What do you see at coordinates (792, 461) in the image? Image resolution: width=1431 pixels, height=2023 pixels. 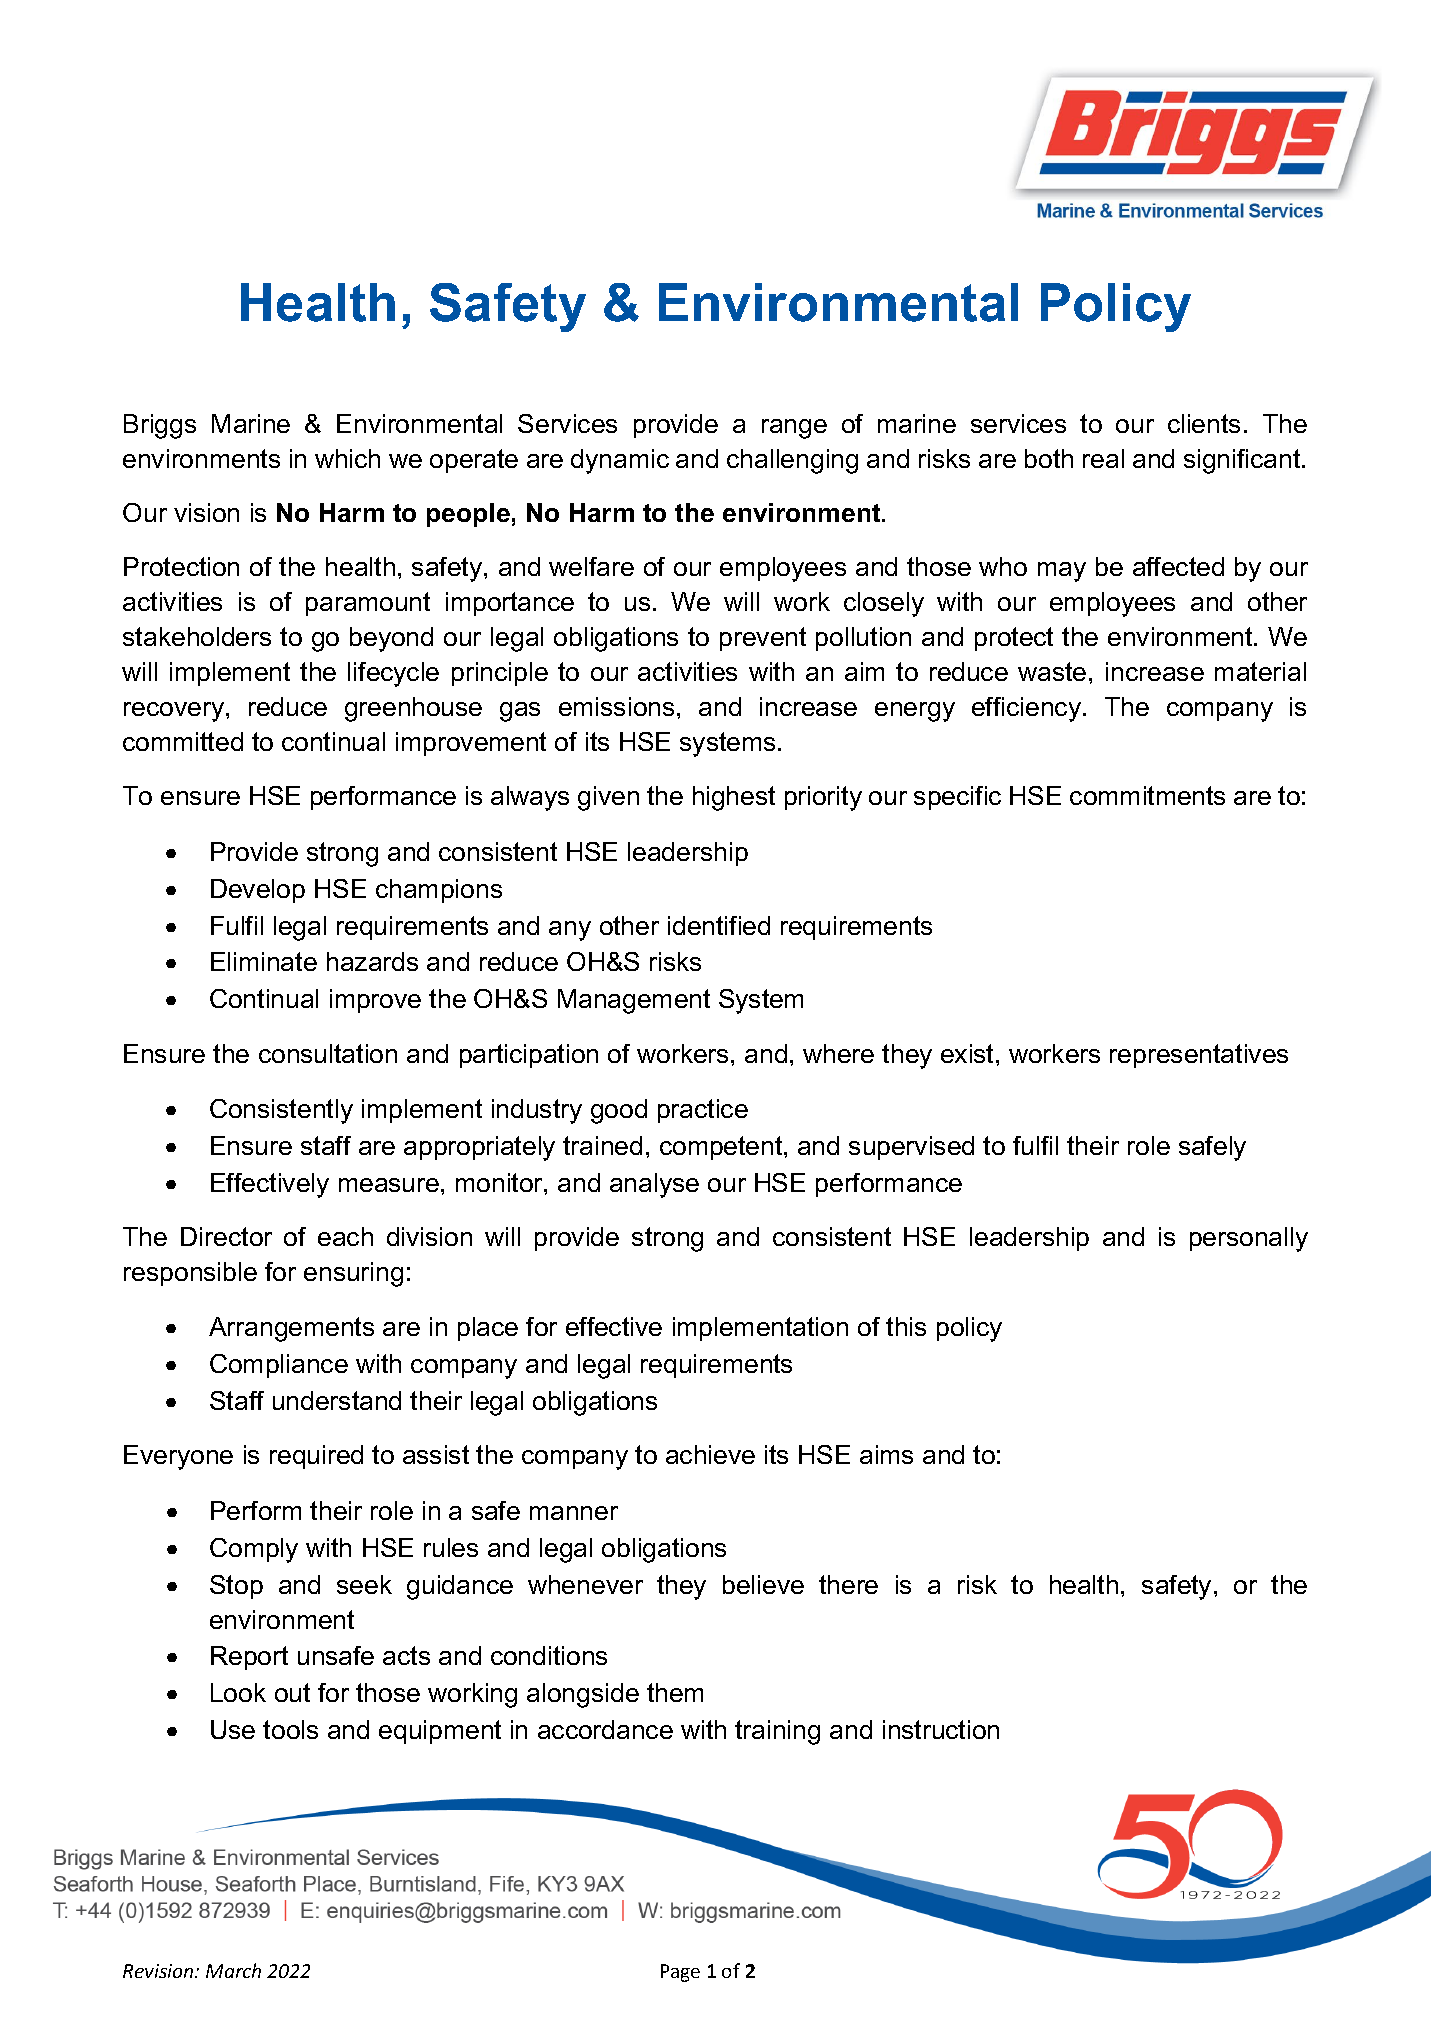 I see `challenging` at bounding box center [792, 461].
